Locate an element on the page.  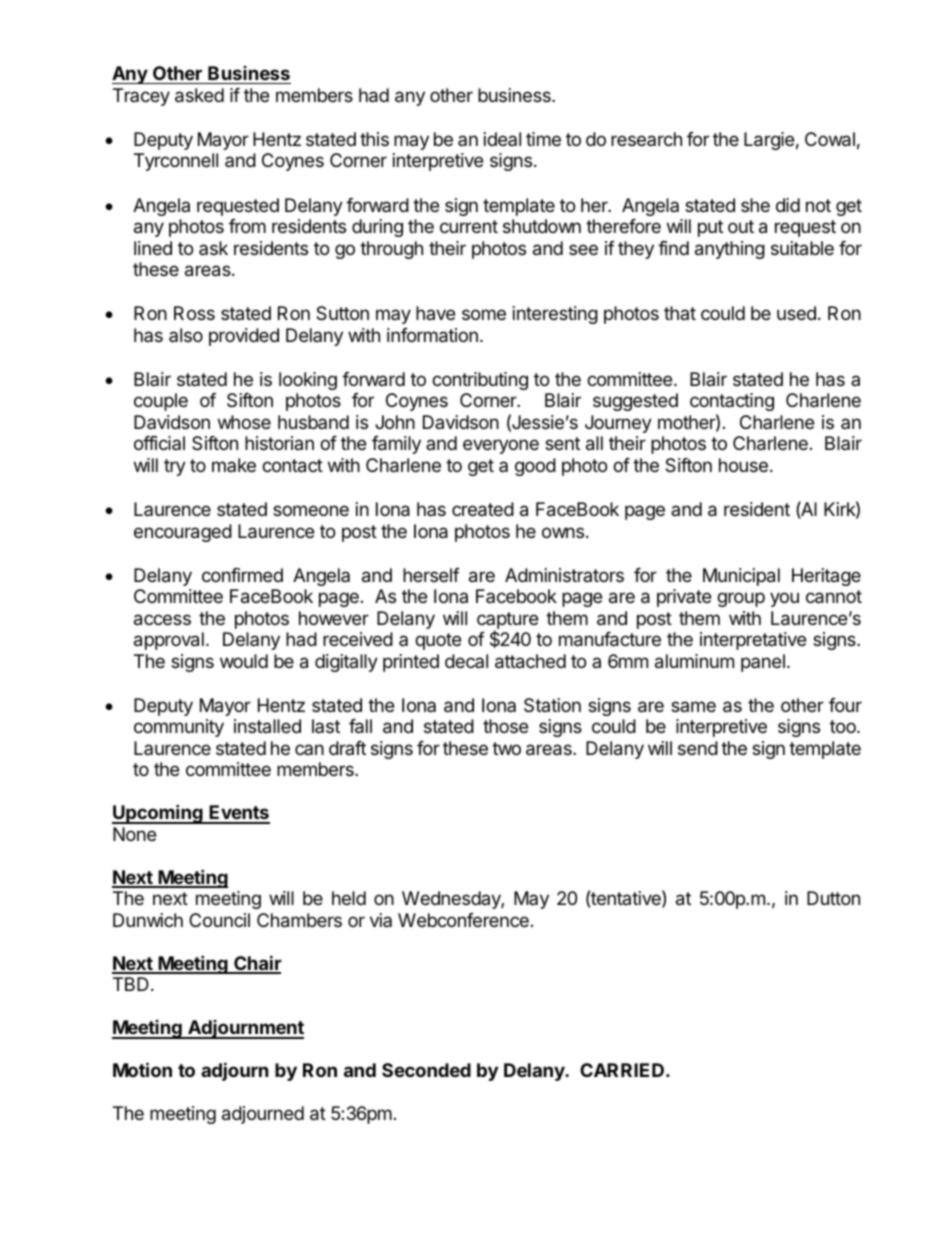
asked is located at coordinates (199, 95).
